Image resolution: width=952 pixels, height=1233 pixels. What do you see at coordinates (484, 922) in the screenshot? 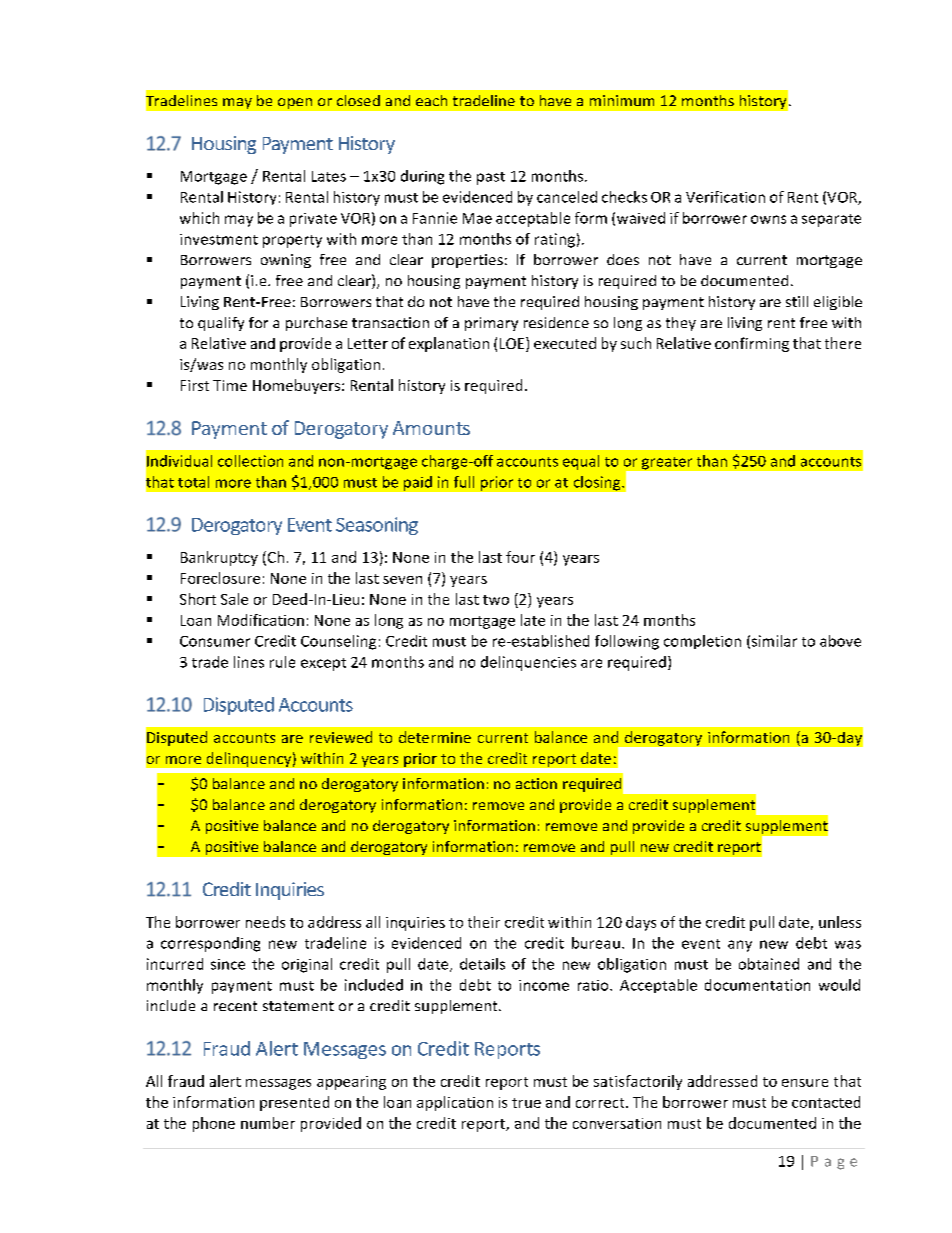
I see `their` at bounding box center [484, 922].
